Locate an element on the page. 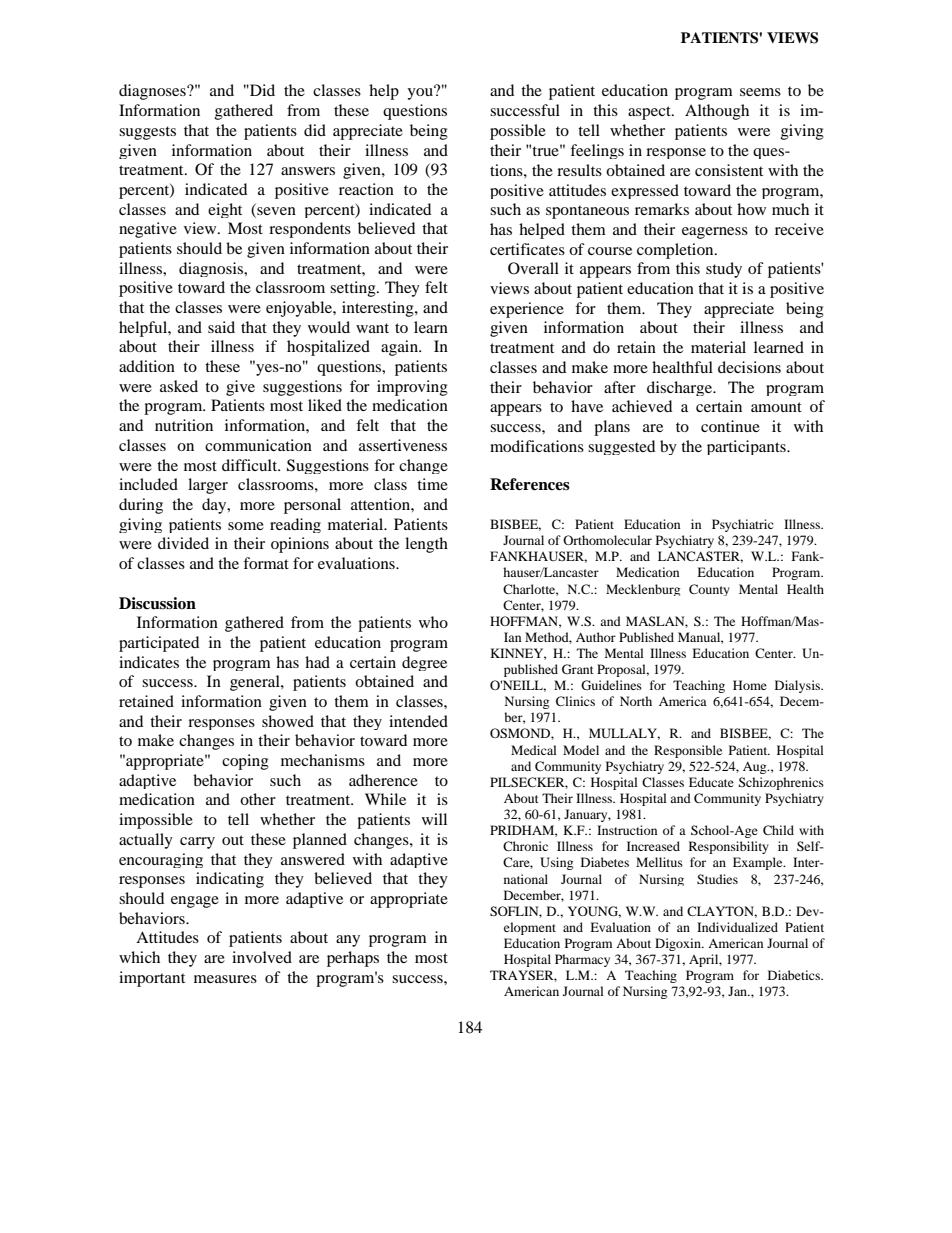 This document has width=952, height=1233. results is located at coordinates (579, 170).
